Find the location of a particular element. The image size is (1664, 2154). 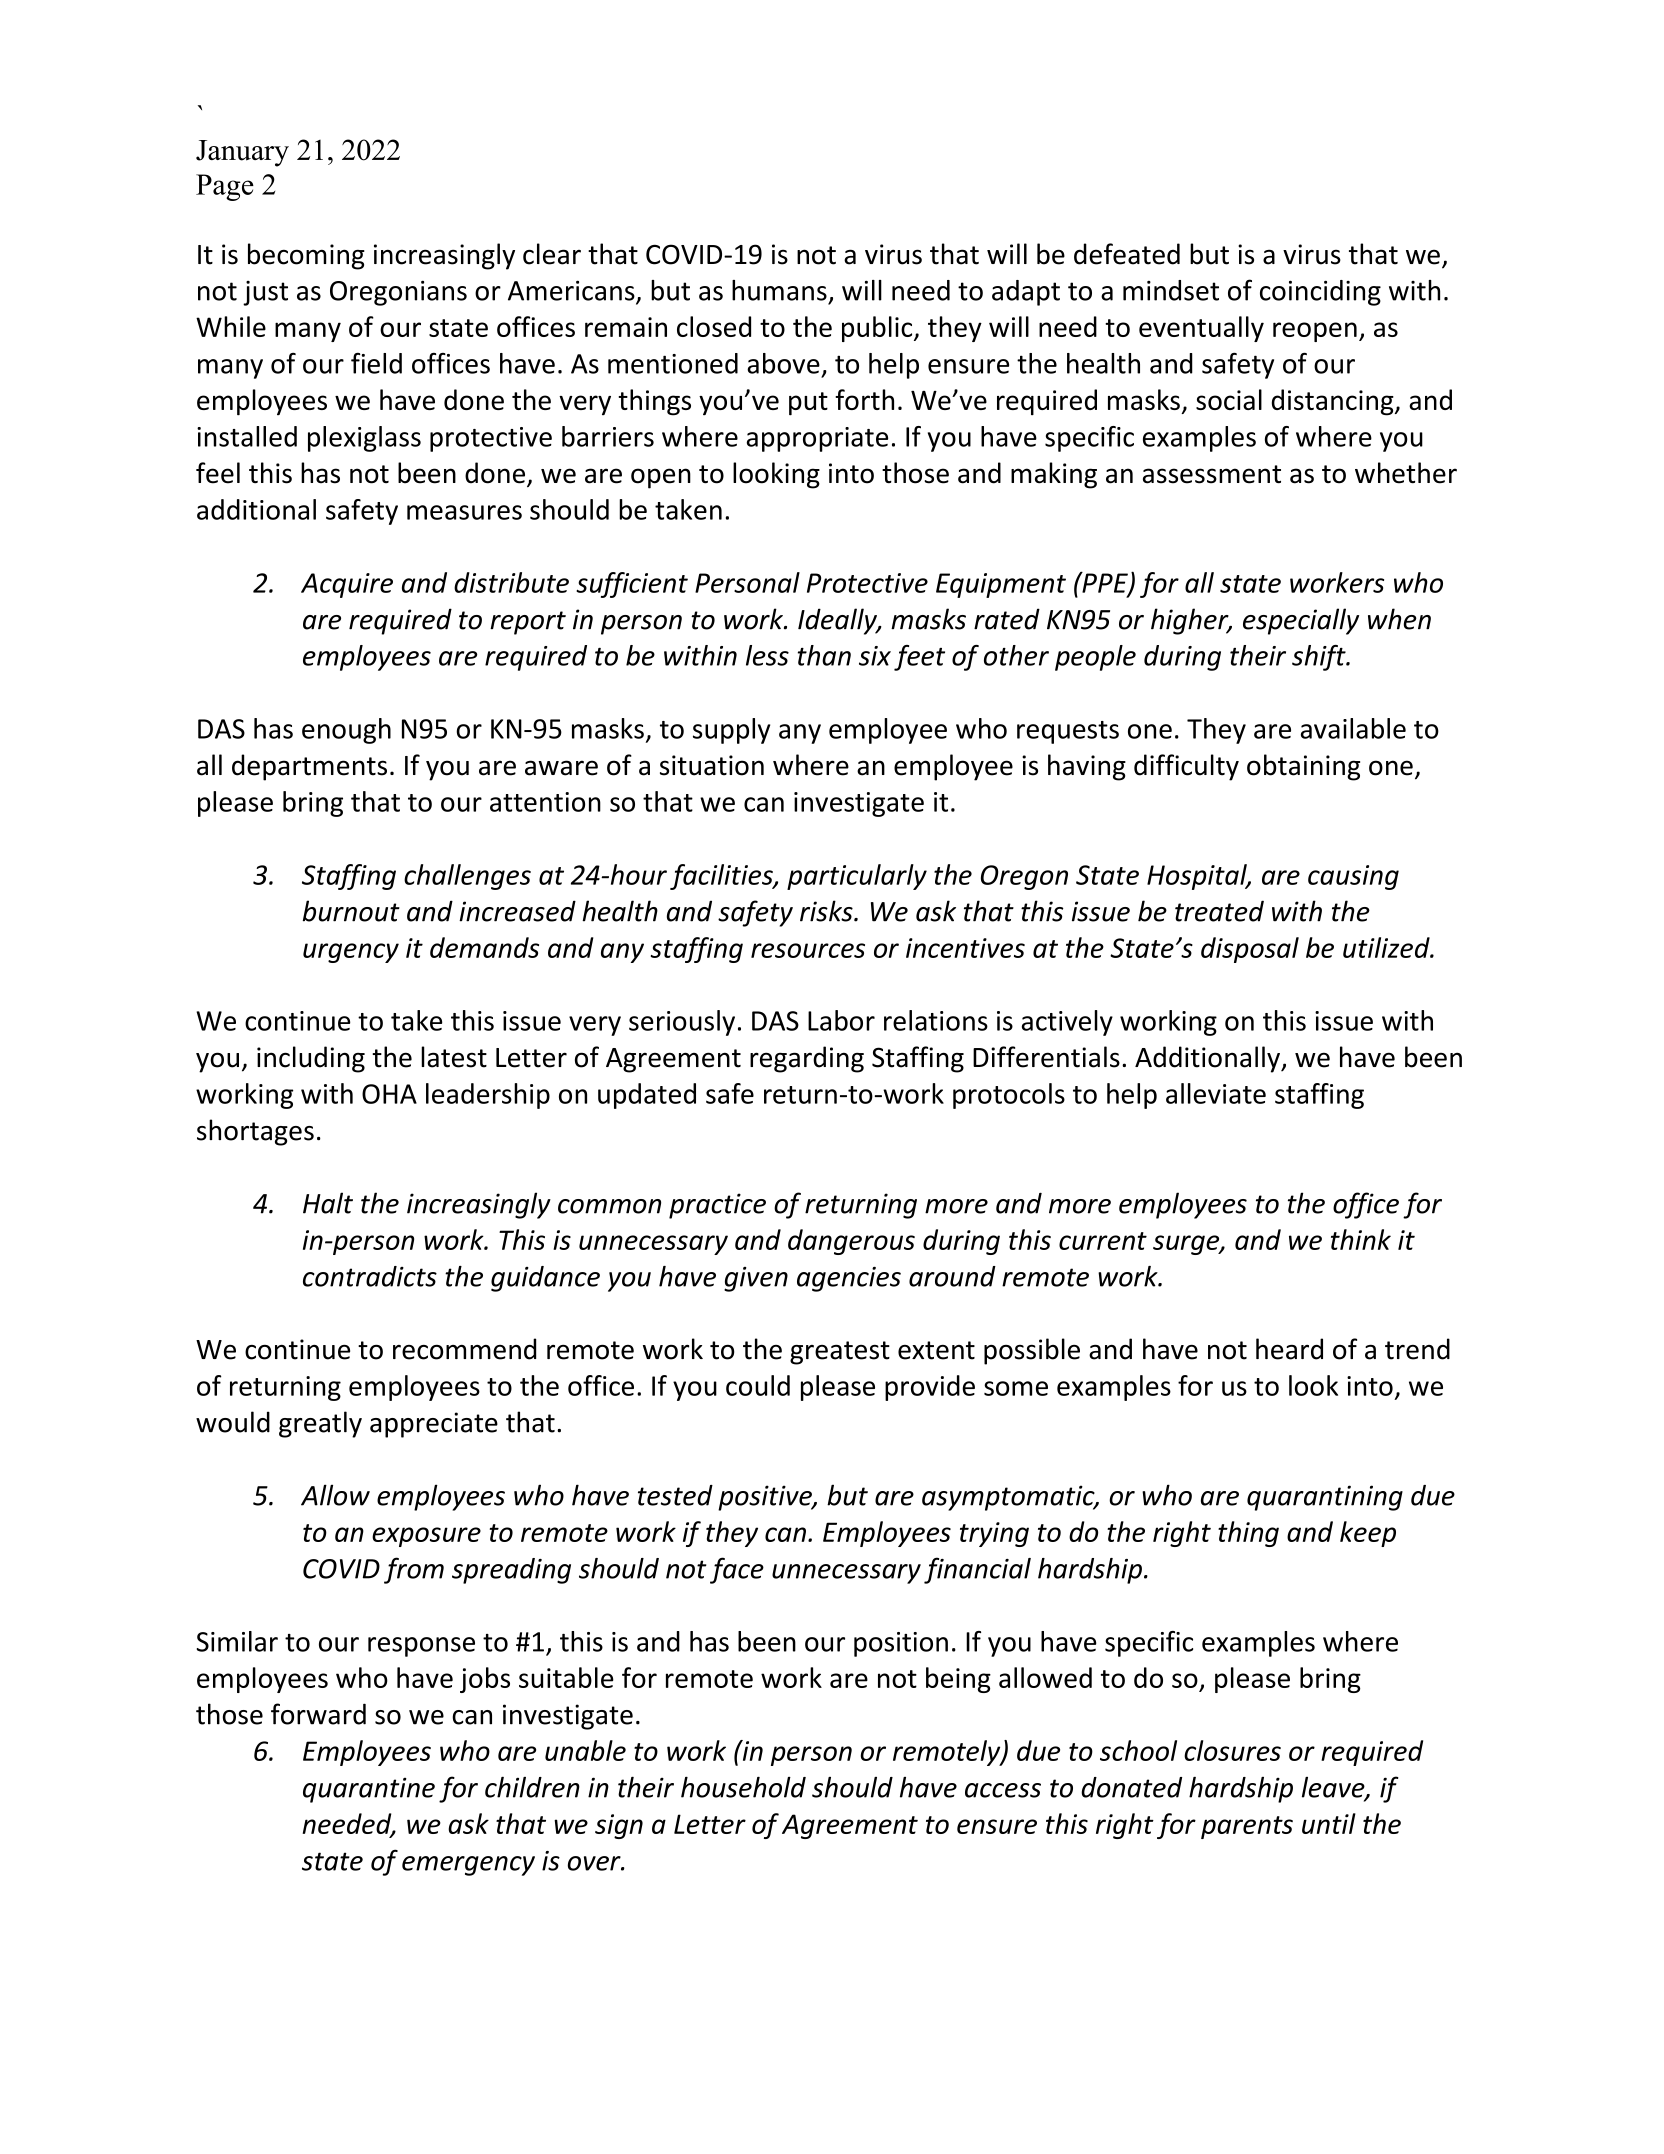

disposal is located at coordinates (1250, 950).
